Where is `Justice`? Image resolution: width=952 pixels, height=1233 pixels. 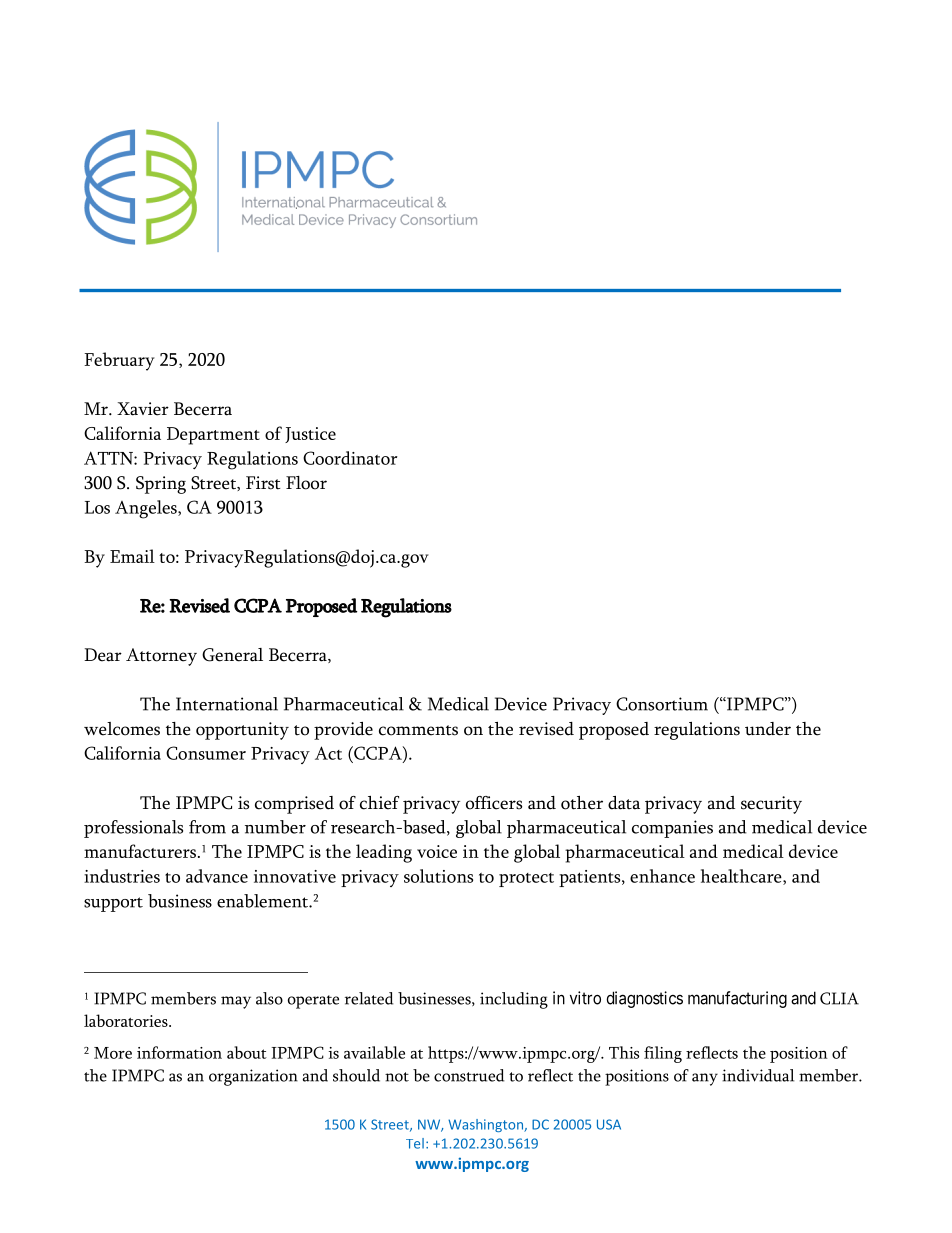
Justice is located at coordinates (310, 435).
